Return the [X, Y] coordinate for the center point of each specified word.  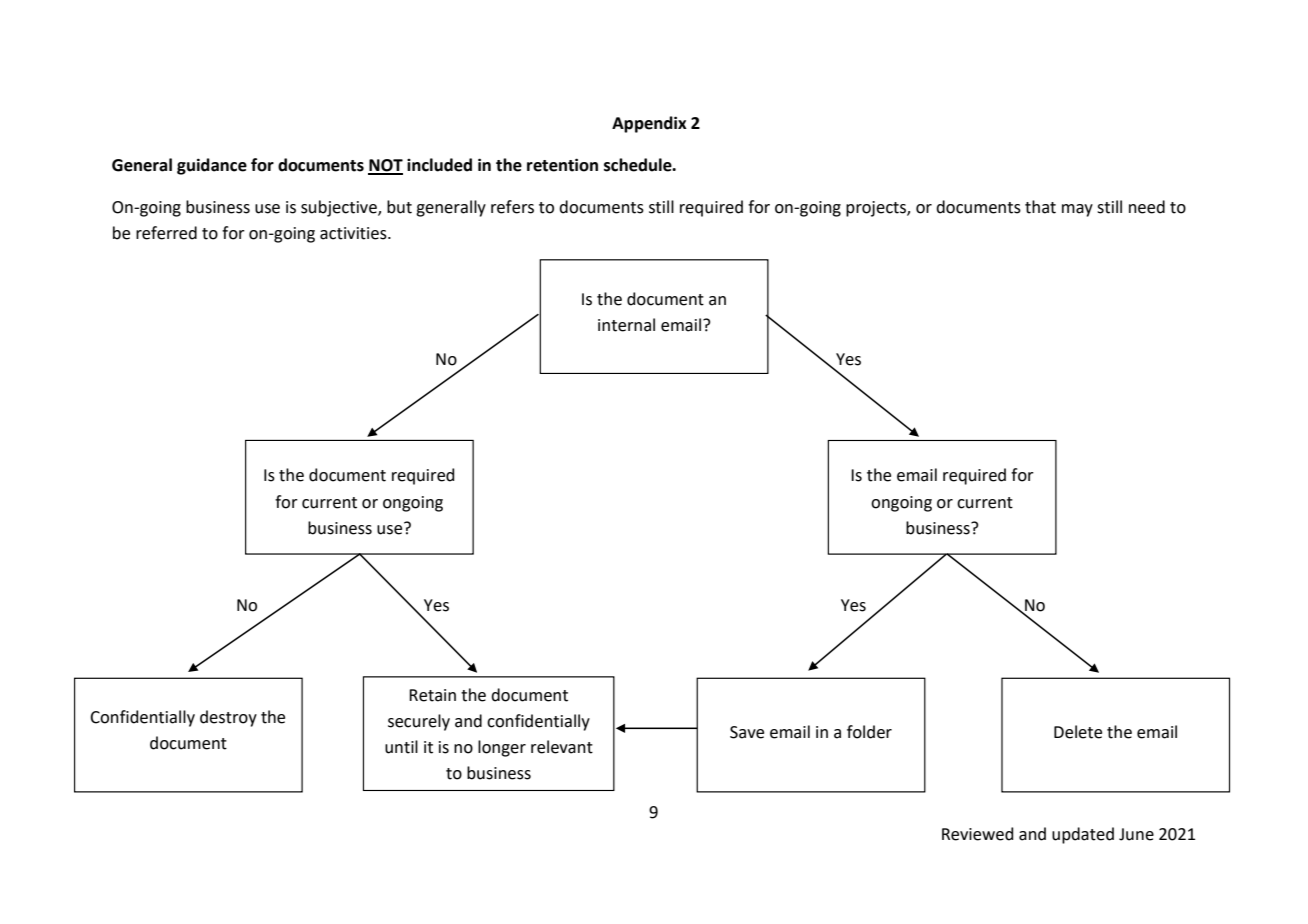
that [1040, 207]
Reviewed [978, 834]
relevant [562, 747]
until [401, 747]
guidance [212, 166]
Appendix [649, 124]
